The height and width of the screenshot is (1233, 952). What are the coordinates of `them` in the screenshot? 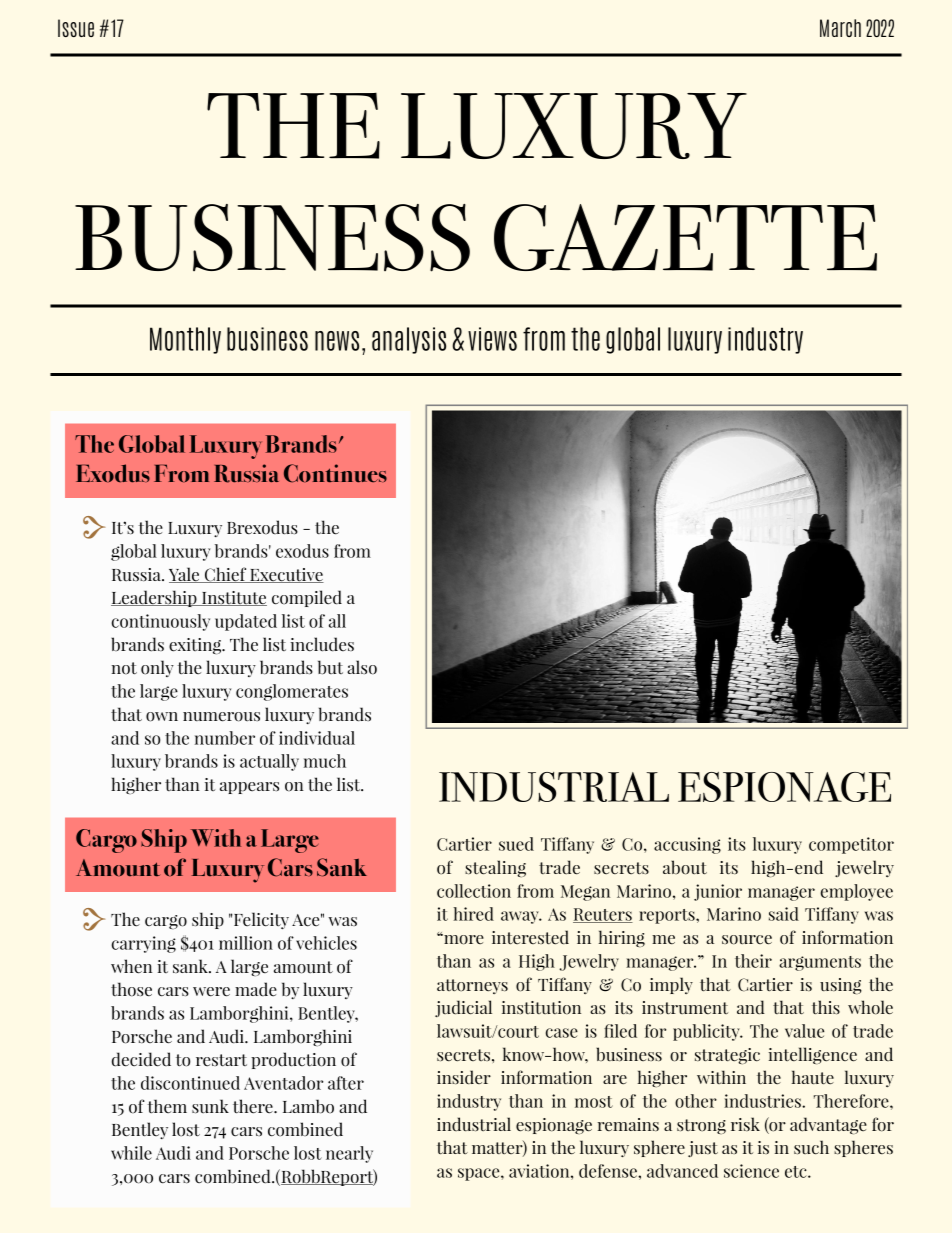 It's located at (167, 1106).
